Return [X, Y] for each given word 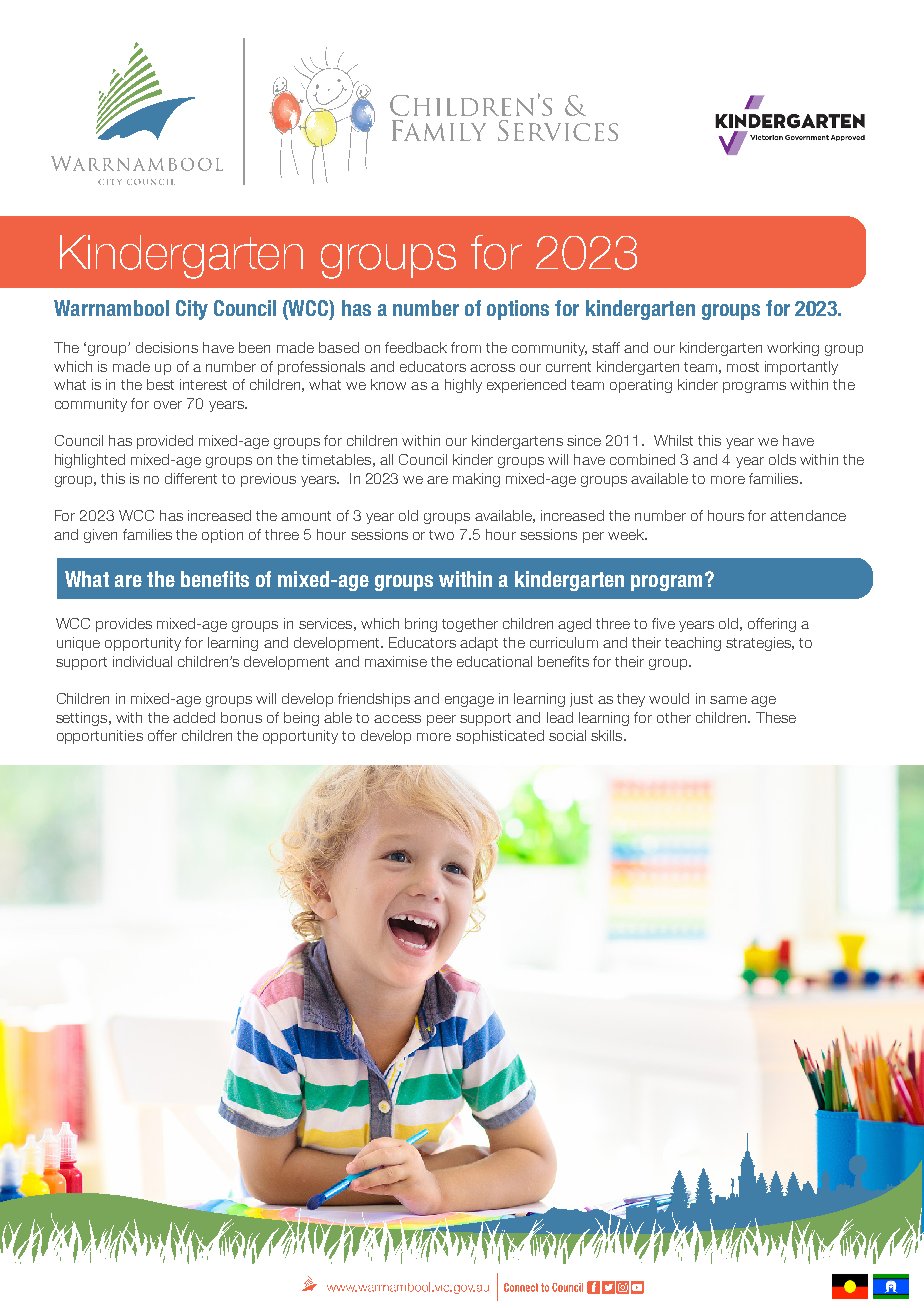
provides [124, 625]
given [100, 536]
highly [463, 386]
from [466, 347]
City [192, 310]
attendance [808, 515]
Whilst [673, 440]
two [441, 535]
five [663, 623]
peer [441, 720]
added [194, 717]
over [168, 405]
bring [421, 625]
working [793, 349]
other [674, 717]
